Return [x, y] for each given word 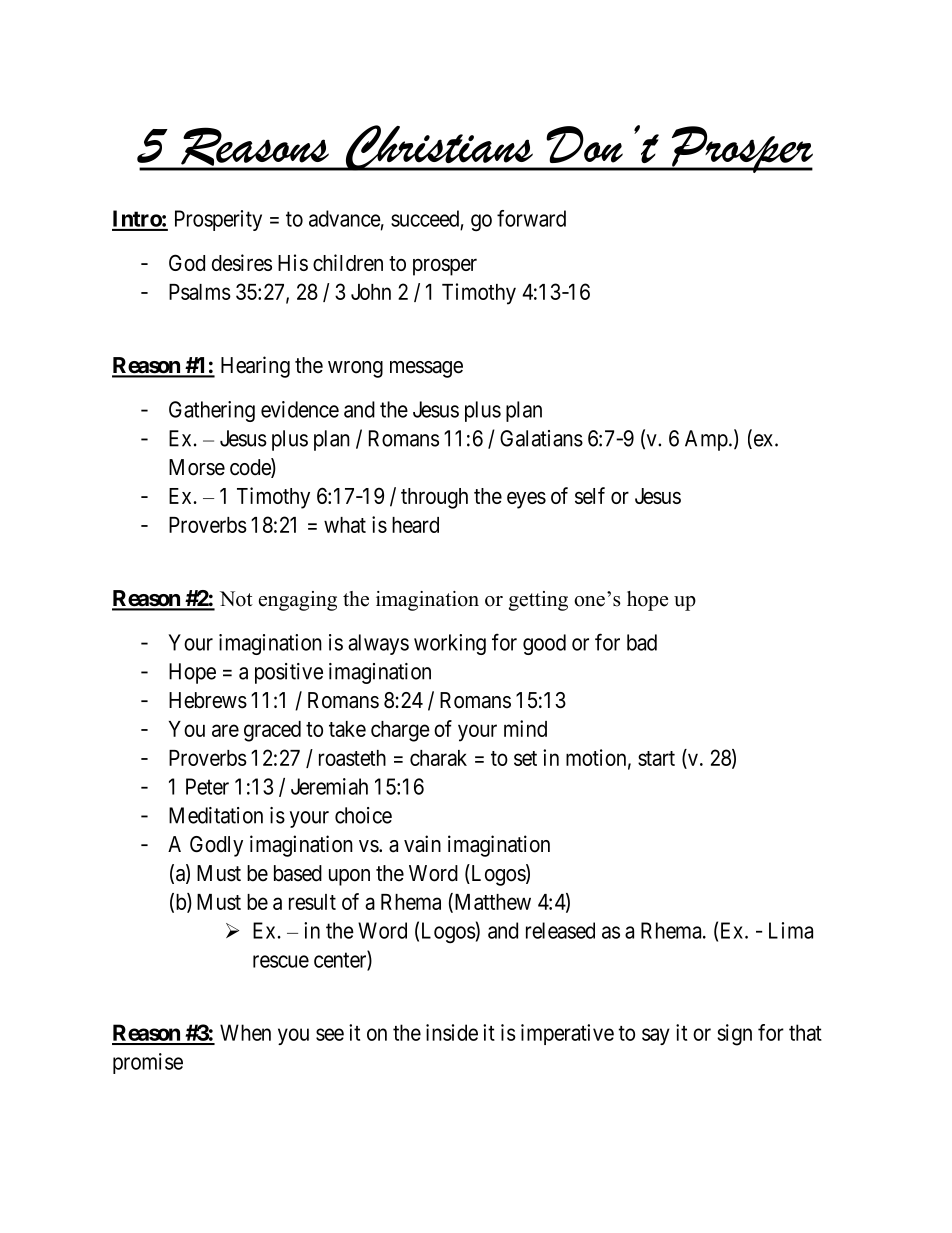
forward [531, 218]
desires [242, 262]
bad [642, 642]
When [245, 1032]
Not [236, 599]
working [450, 644]
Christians [439, 148]
